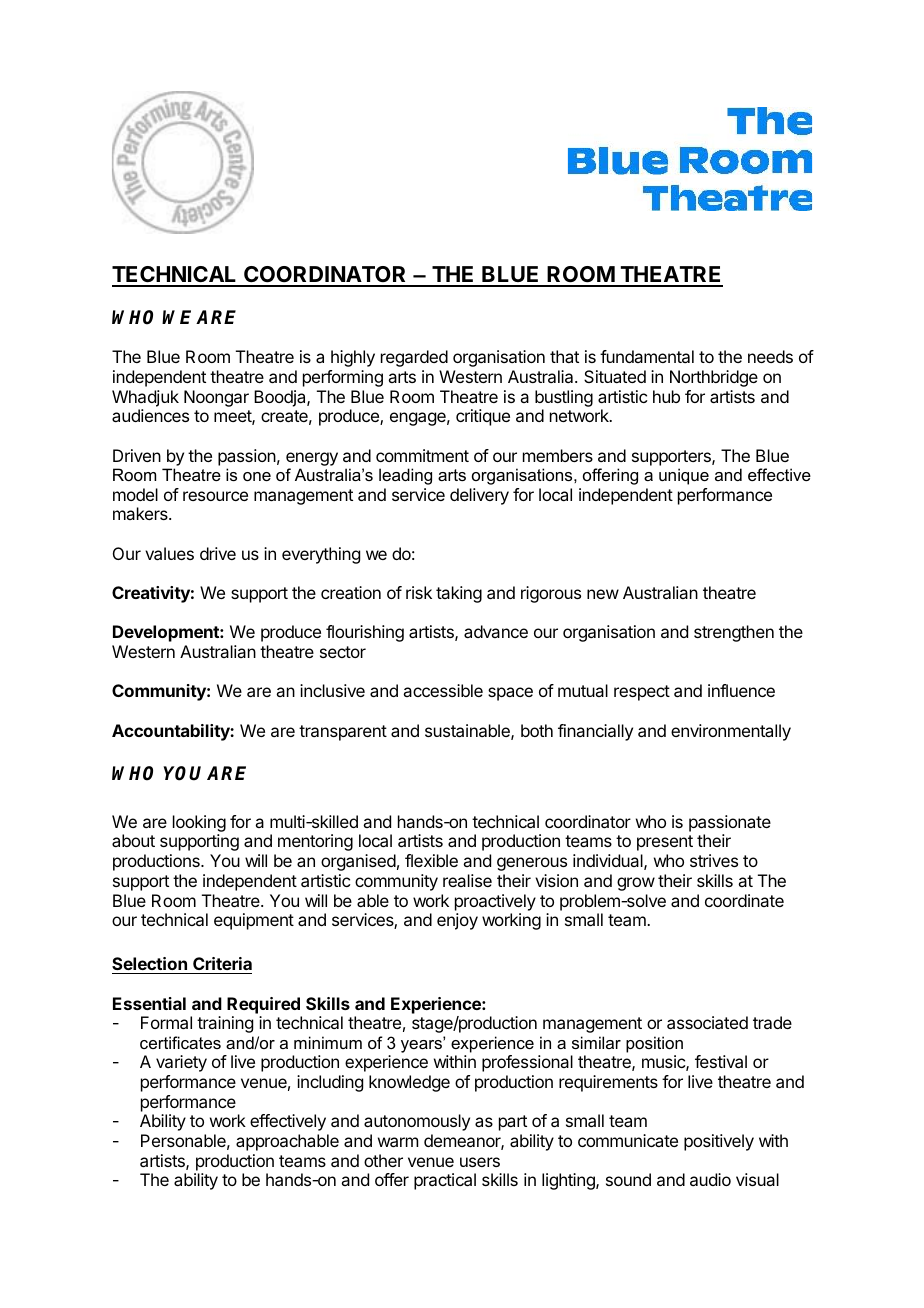 This document has width=924, height=1308. I want to click on hub, so click(666, 396).
